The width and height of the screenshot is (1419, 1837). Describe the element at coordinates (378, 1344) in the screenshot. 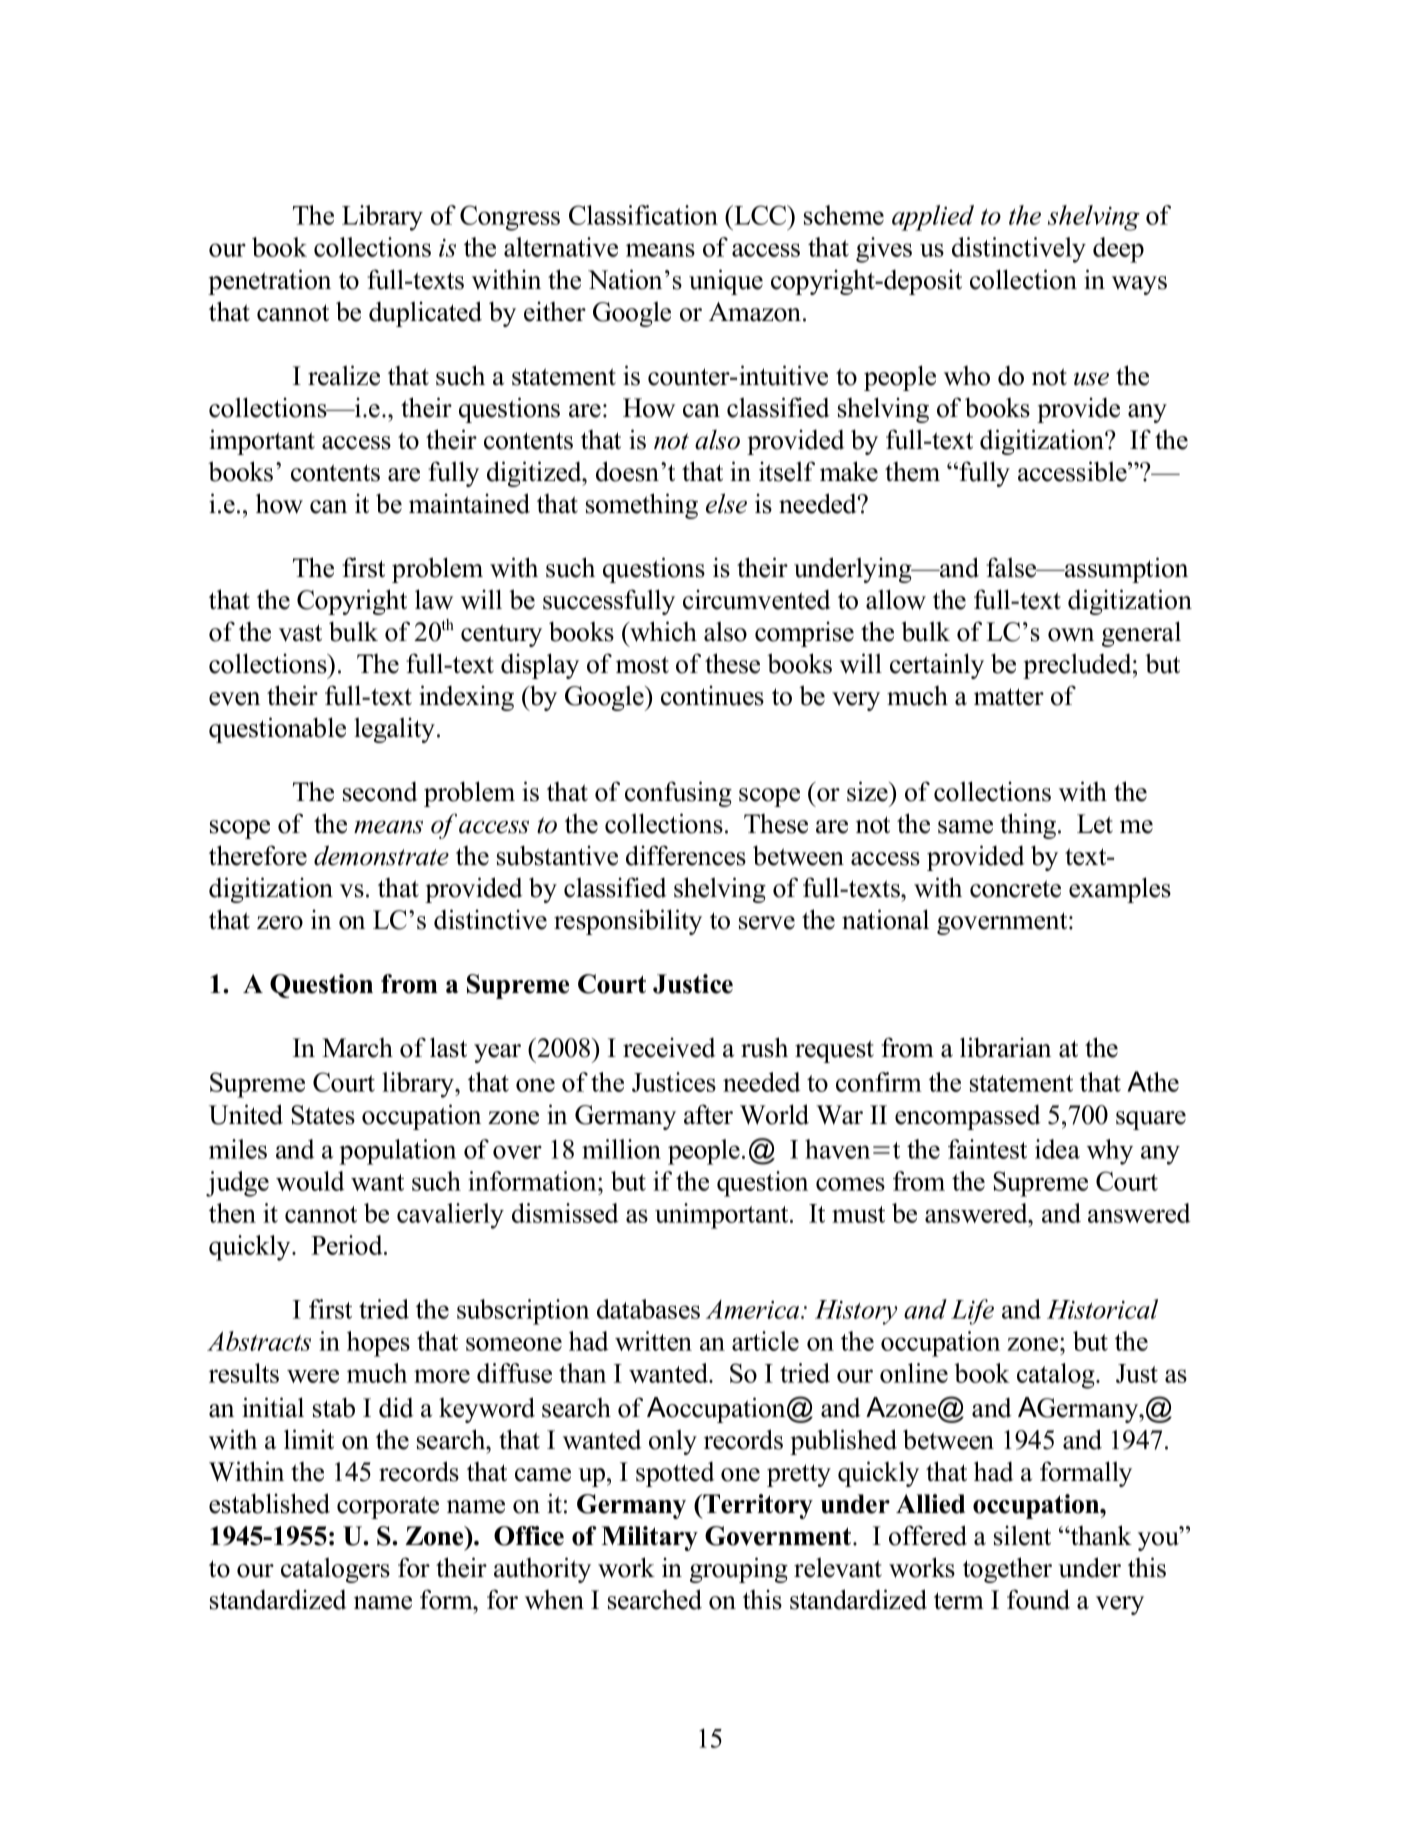

I see `hopes` at that location.
